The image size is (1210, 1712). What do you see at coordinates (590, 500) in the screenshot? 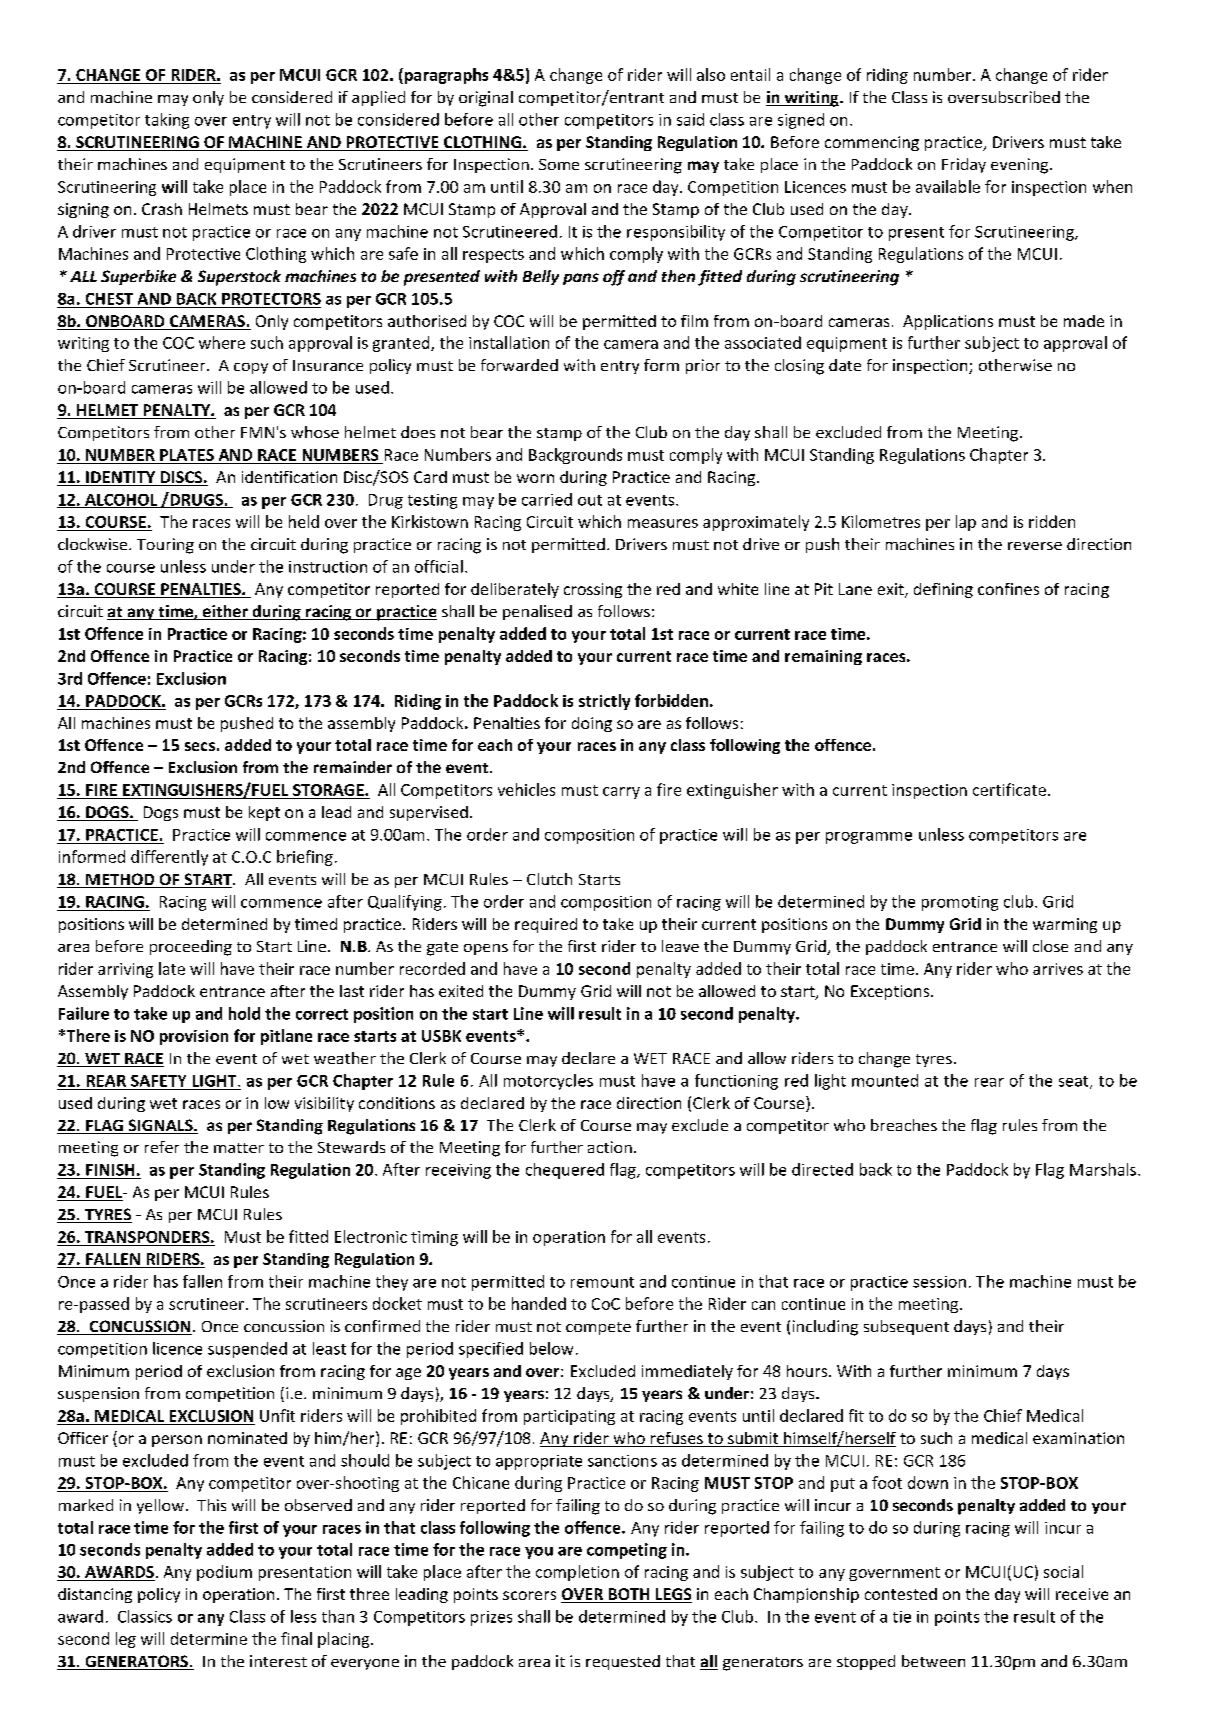
I see `out` at bounding box center [590, 500].
